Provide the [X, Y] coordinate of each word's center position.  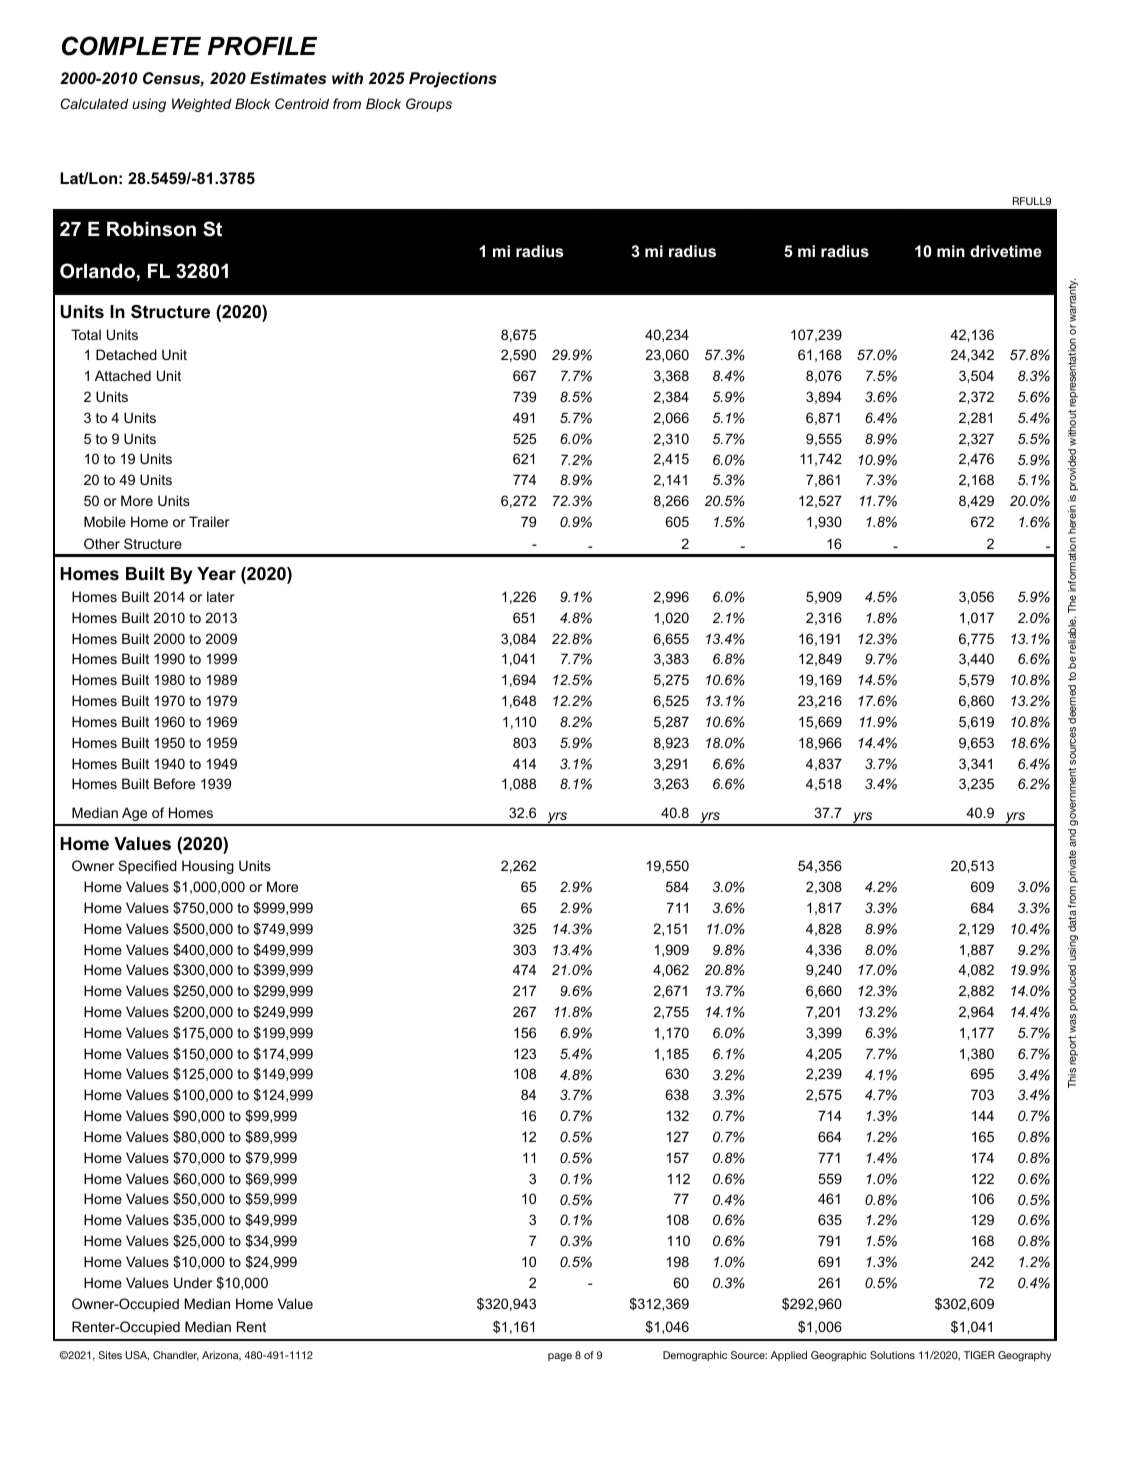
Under [193, 1282]
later [221, 596]
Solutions [892, 1355]
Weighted [202, 105]
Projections [453, 80]
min [951, 251]
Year [216, 574]
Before [174, 783]
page [560, 1357]
